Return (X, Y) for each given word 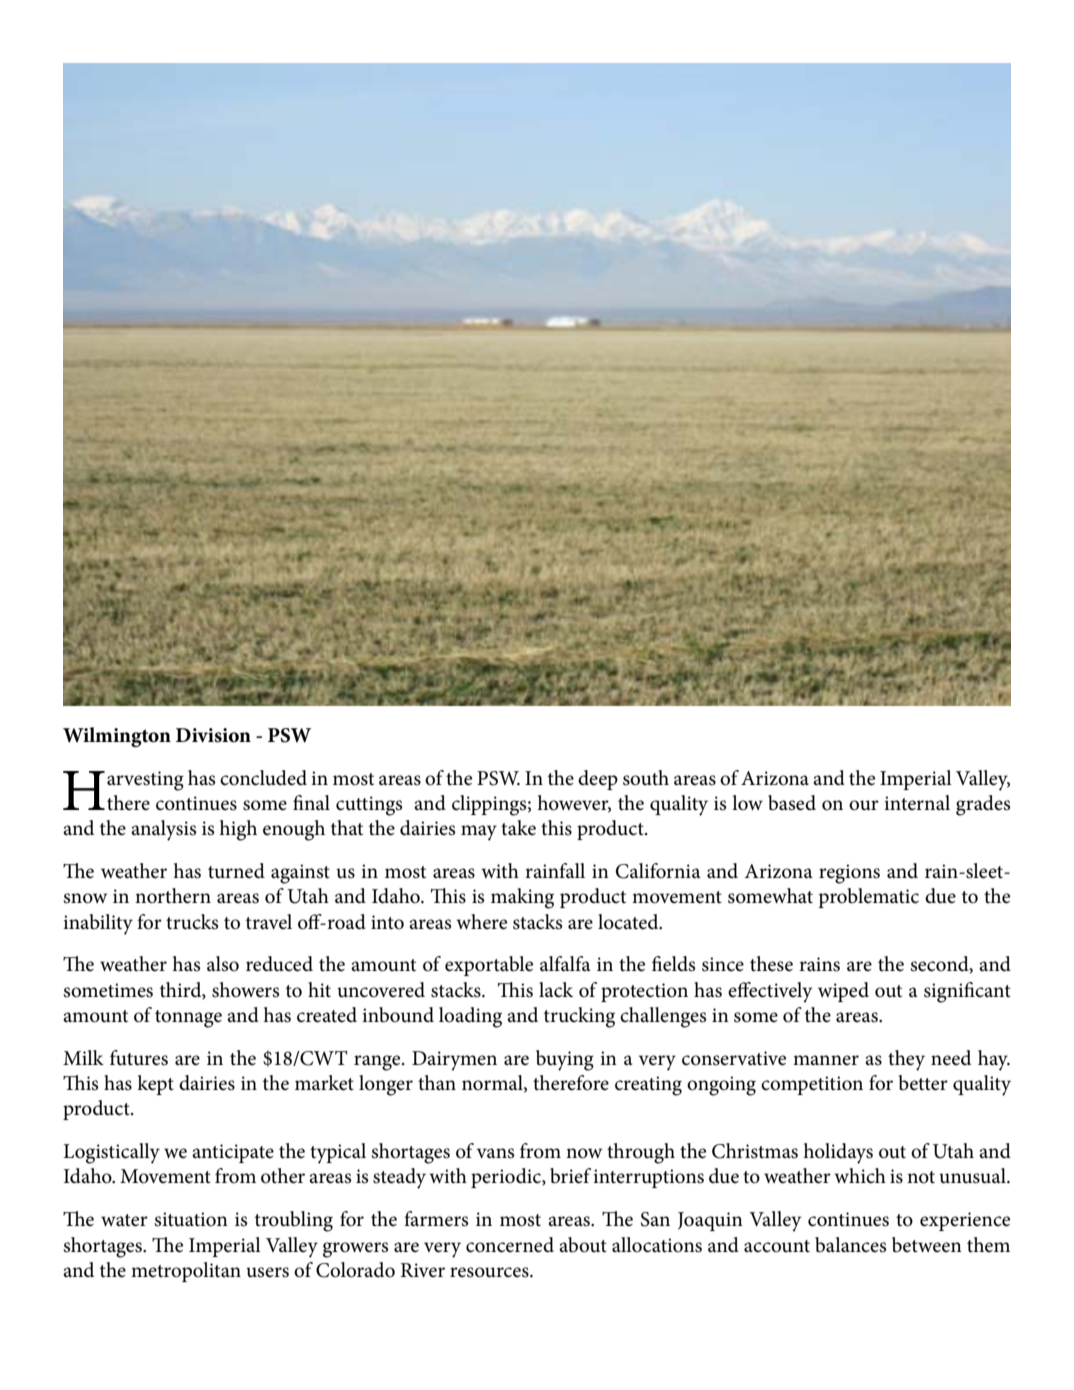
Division (213, 735)
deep (598, 780)
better (923, 1083)
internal (917, 803)
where (481, 922)
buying (565, 1060)
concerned (510, 1245)
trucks (192, 922)
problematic (868, 898)
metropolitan (186, 1272)
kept (155, 1085)
